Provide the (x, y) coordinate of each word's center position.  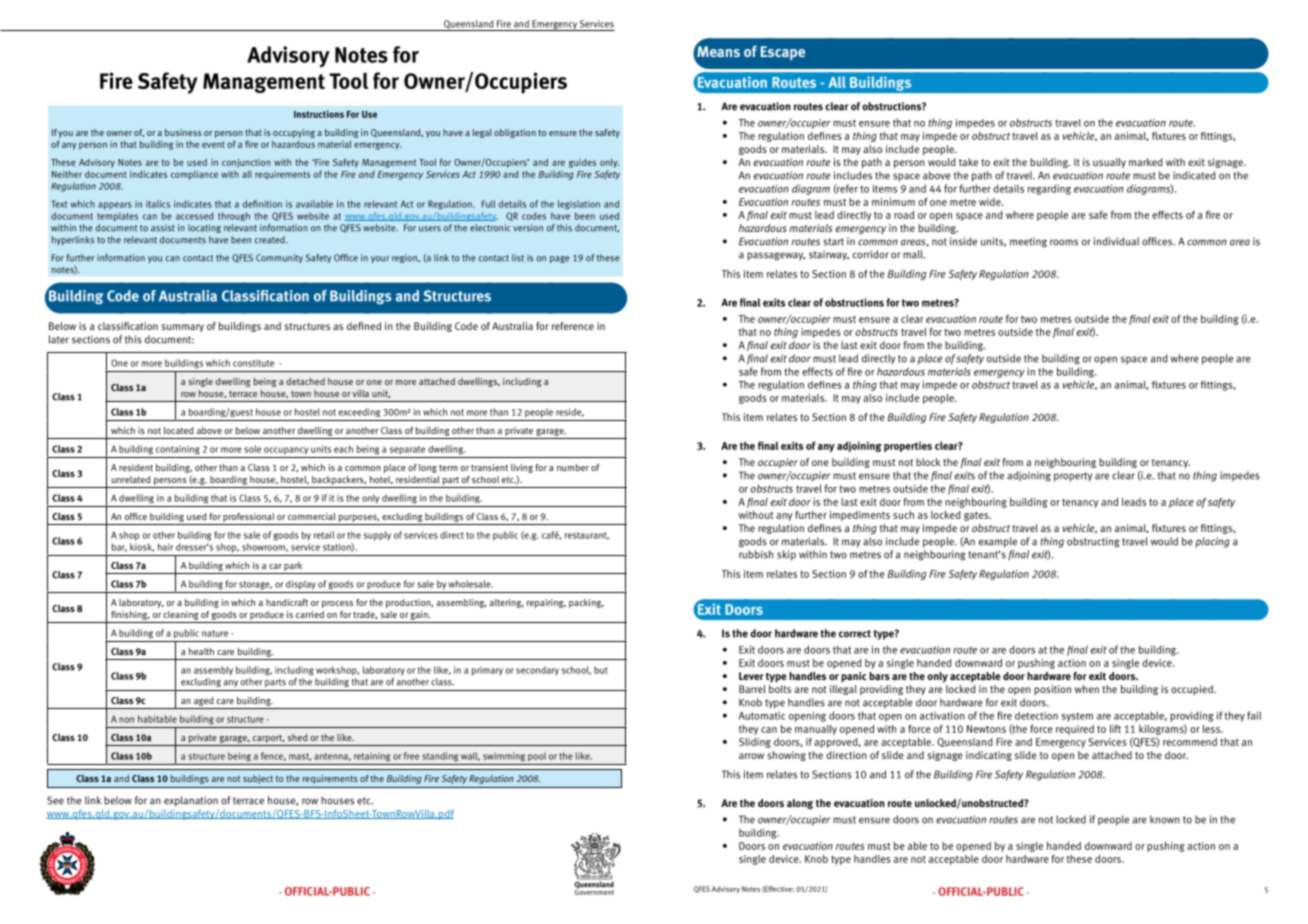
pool (537, 757)
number (573, 467)
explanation (191, 801)
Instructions (319, 114)
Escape (783, 53)
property (1073, 477)
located (179, 430)
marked (1146, 162)
